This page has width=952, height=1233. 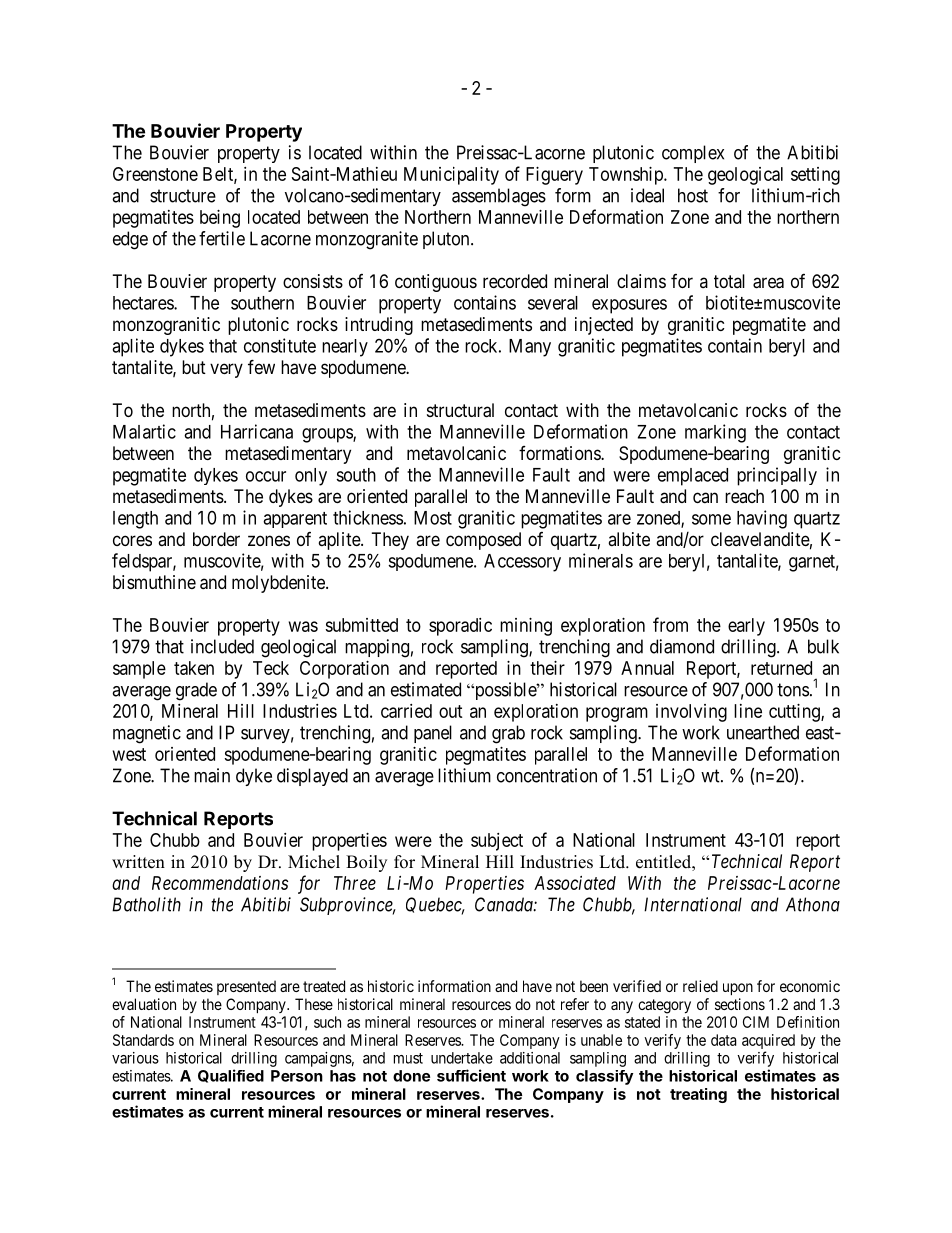 What do you see at coordinates (460, 410) in the page?
I see `structural` at bounding box center [460, 410].
